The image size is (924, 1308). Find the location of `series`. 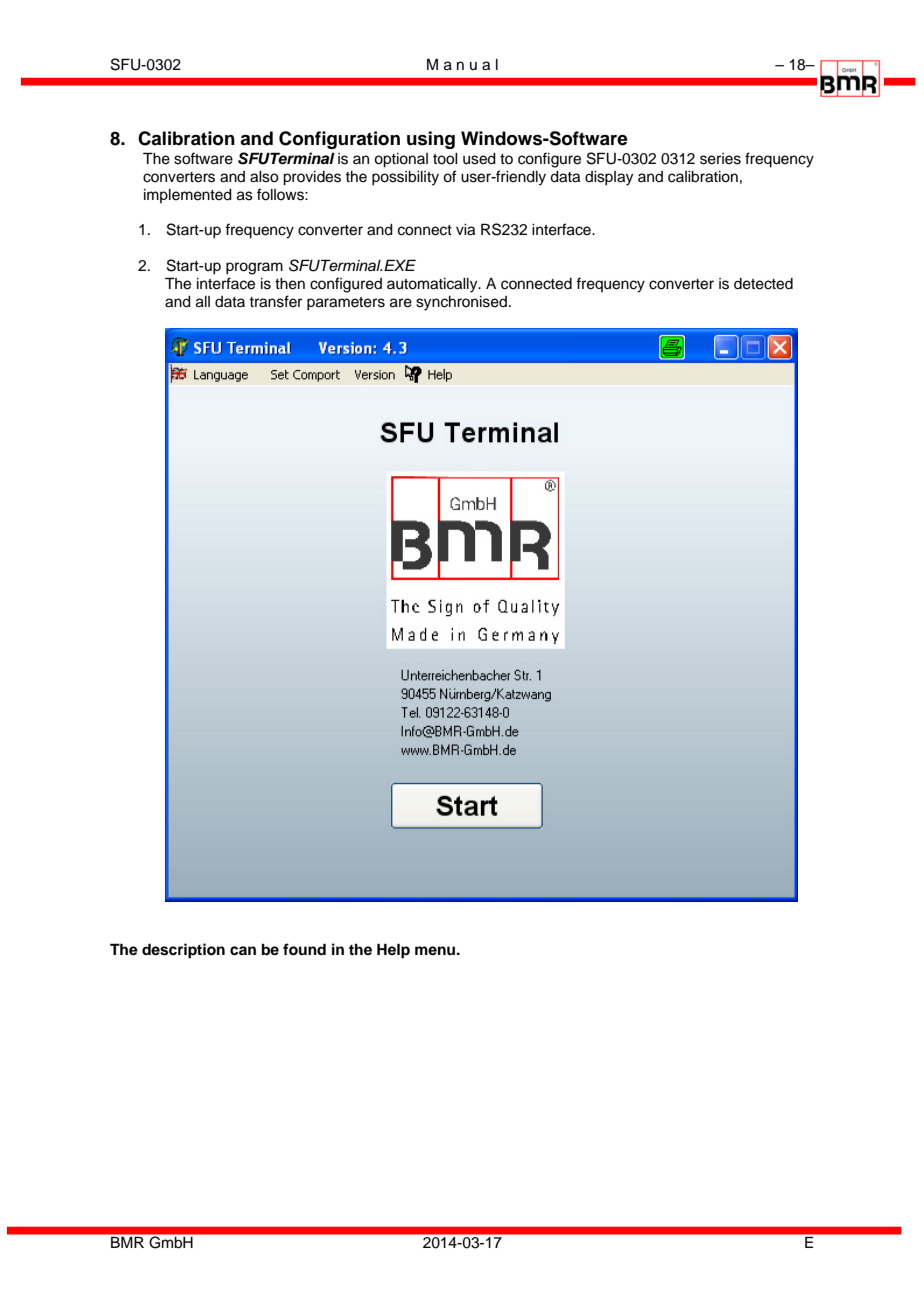

series is located at coordinates (720, 159).
